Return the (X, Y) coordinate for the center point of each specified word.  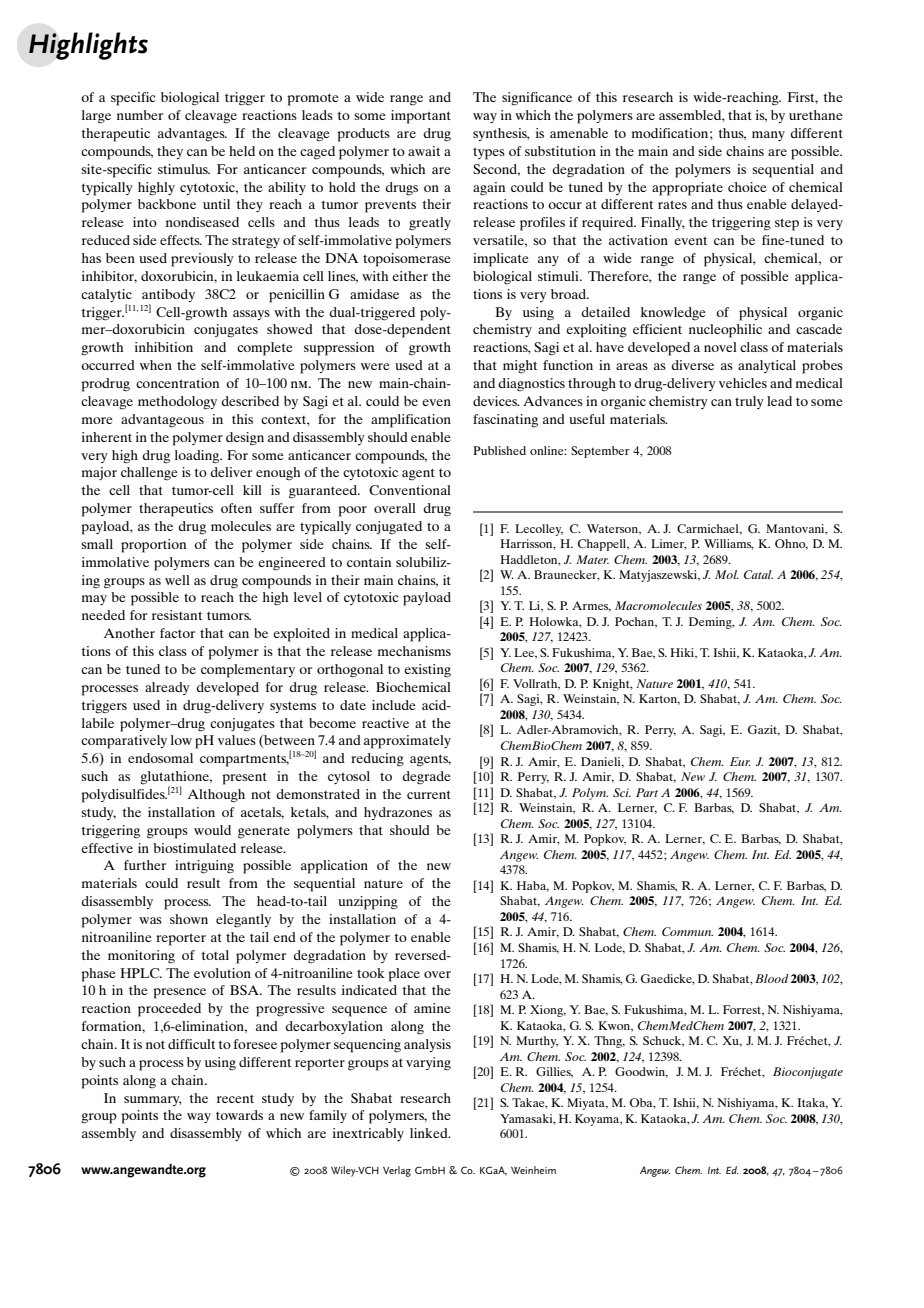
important (421, 117)
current (429, 794)
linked (430, 1133)
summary (153, 1101)
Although (216, 796)
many (768, 136)
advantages (192, 135)
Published (499, 450)
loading (198, 457)
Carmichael (709, 529)
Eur (740, 761)
